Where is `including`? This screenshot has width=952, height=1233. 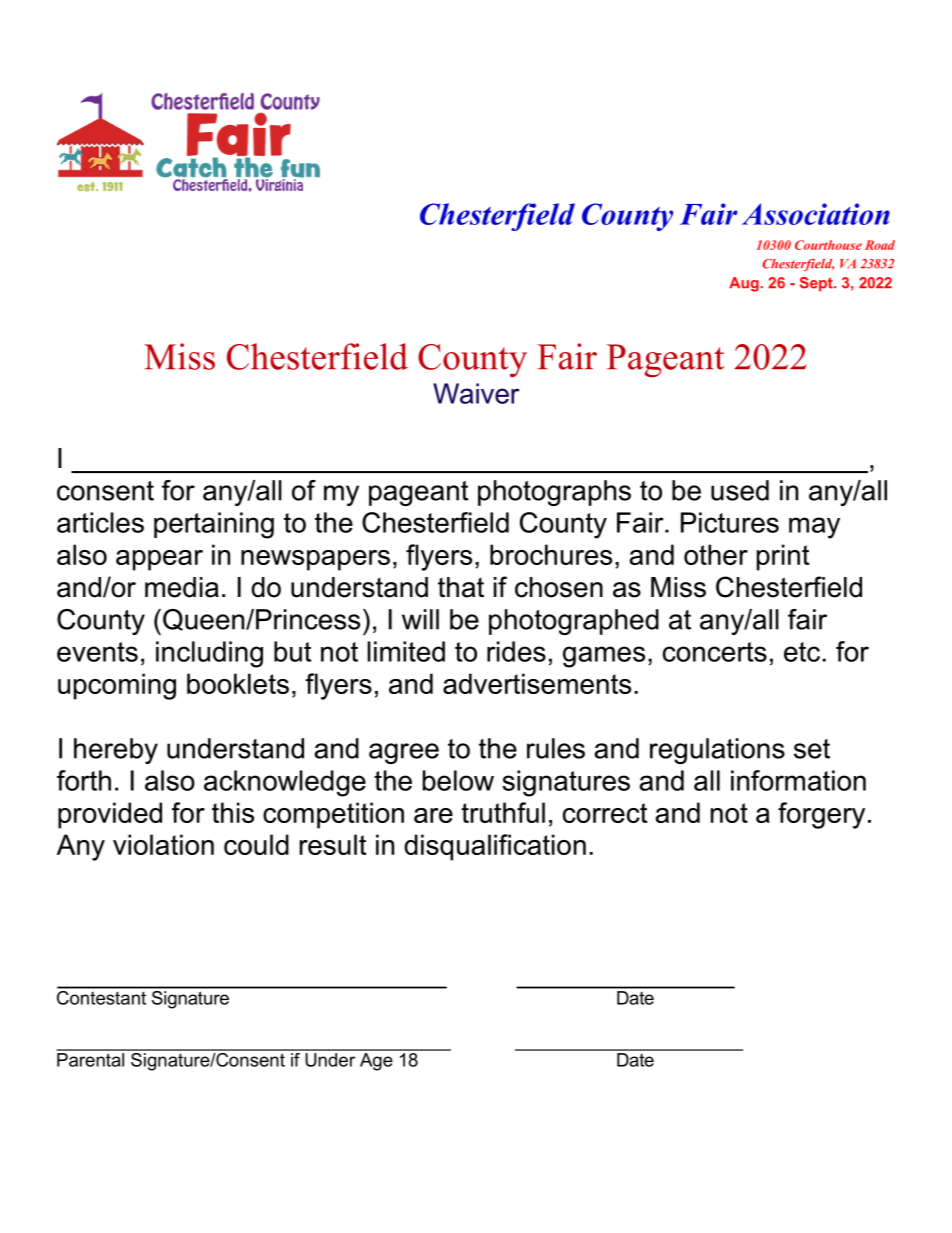
including is located at coordinates (209, 654).
